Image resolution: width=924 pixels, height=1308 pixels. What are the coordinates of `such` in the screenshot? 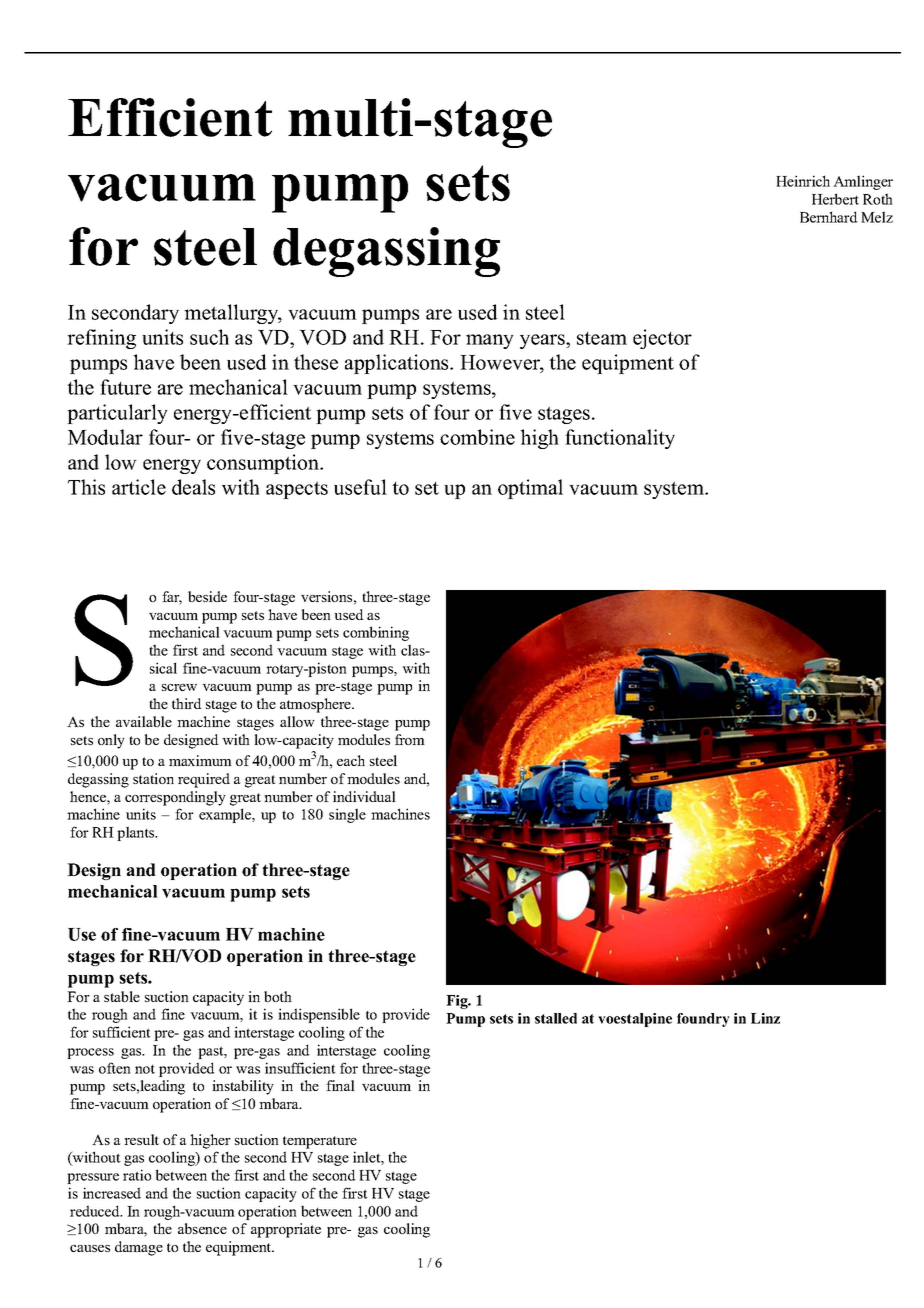 It's located at (209, 337).
